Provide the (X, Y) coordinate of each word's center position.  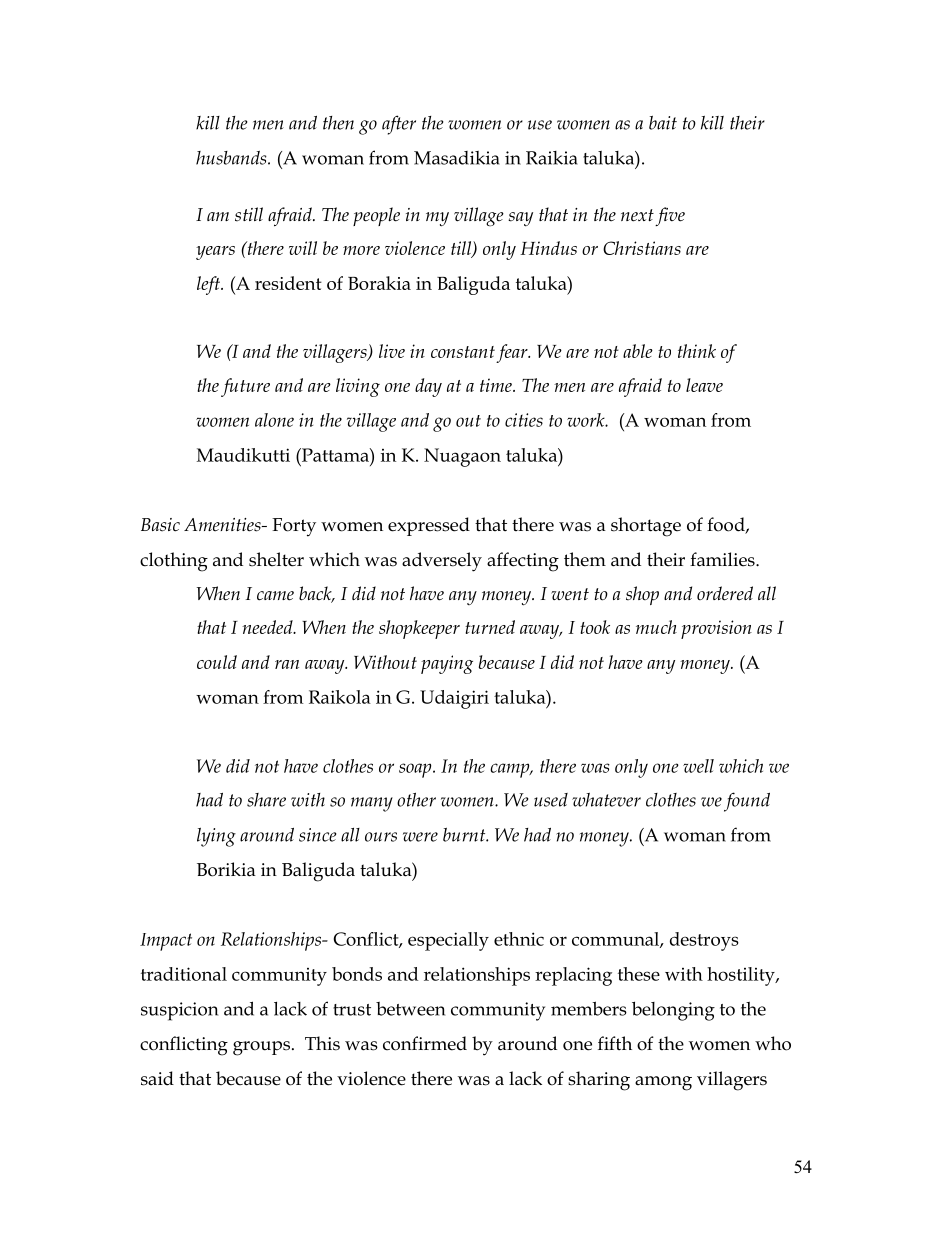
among (663, 1083)
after (399, 125)
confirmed (425, 1043)
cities (524, 420)
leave (704, 385)
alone (274, 420)
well (698, 766)
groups (261, 1048)
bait (663, 123)
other (416, 800)
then (338, 123)
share (266, 800)
